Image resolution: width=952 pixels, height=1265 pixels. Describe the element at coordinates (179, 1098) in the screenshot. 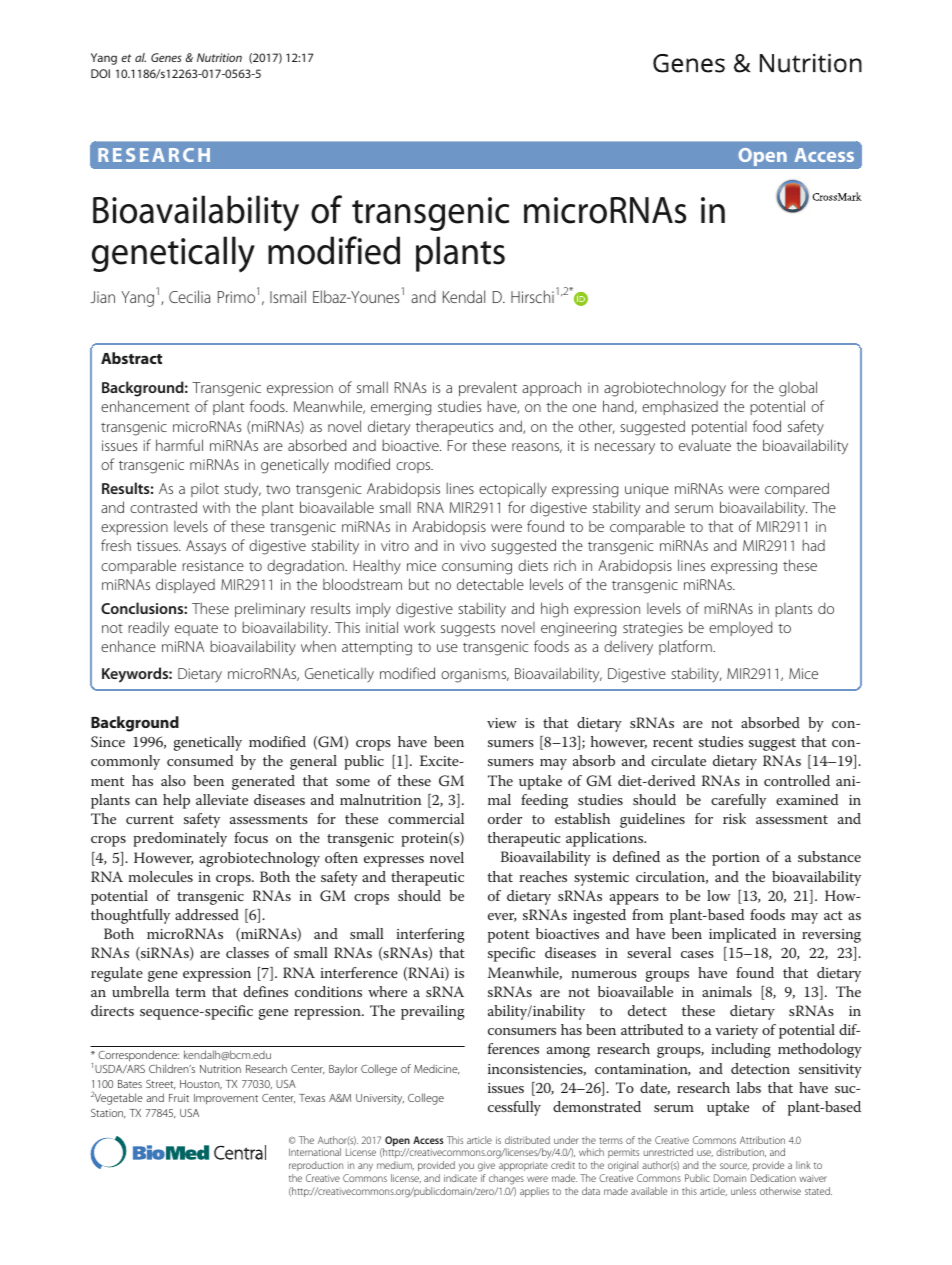

I see `Fruit` at that location.
